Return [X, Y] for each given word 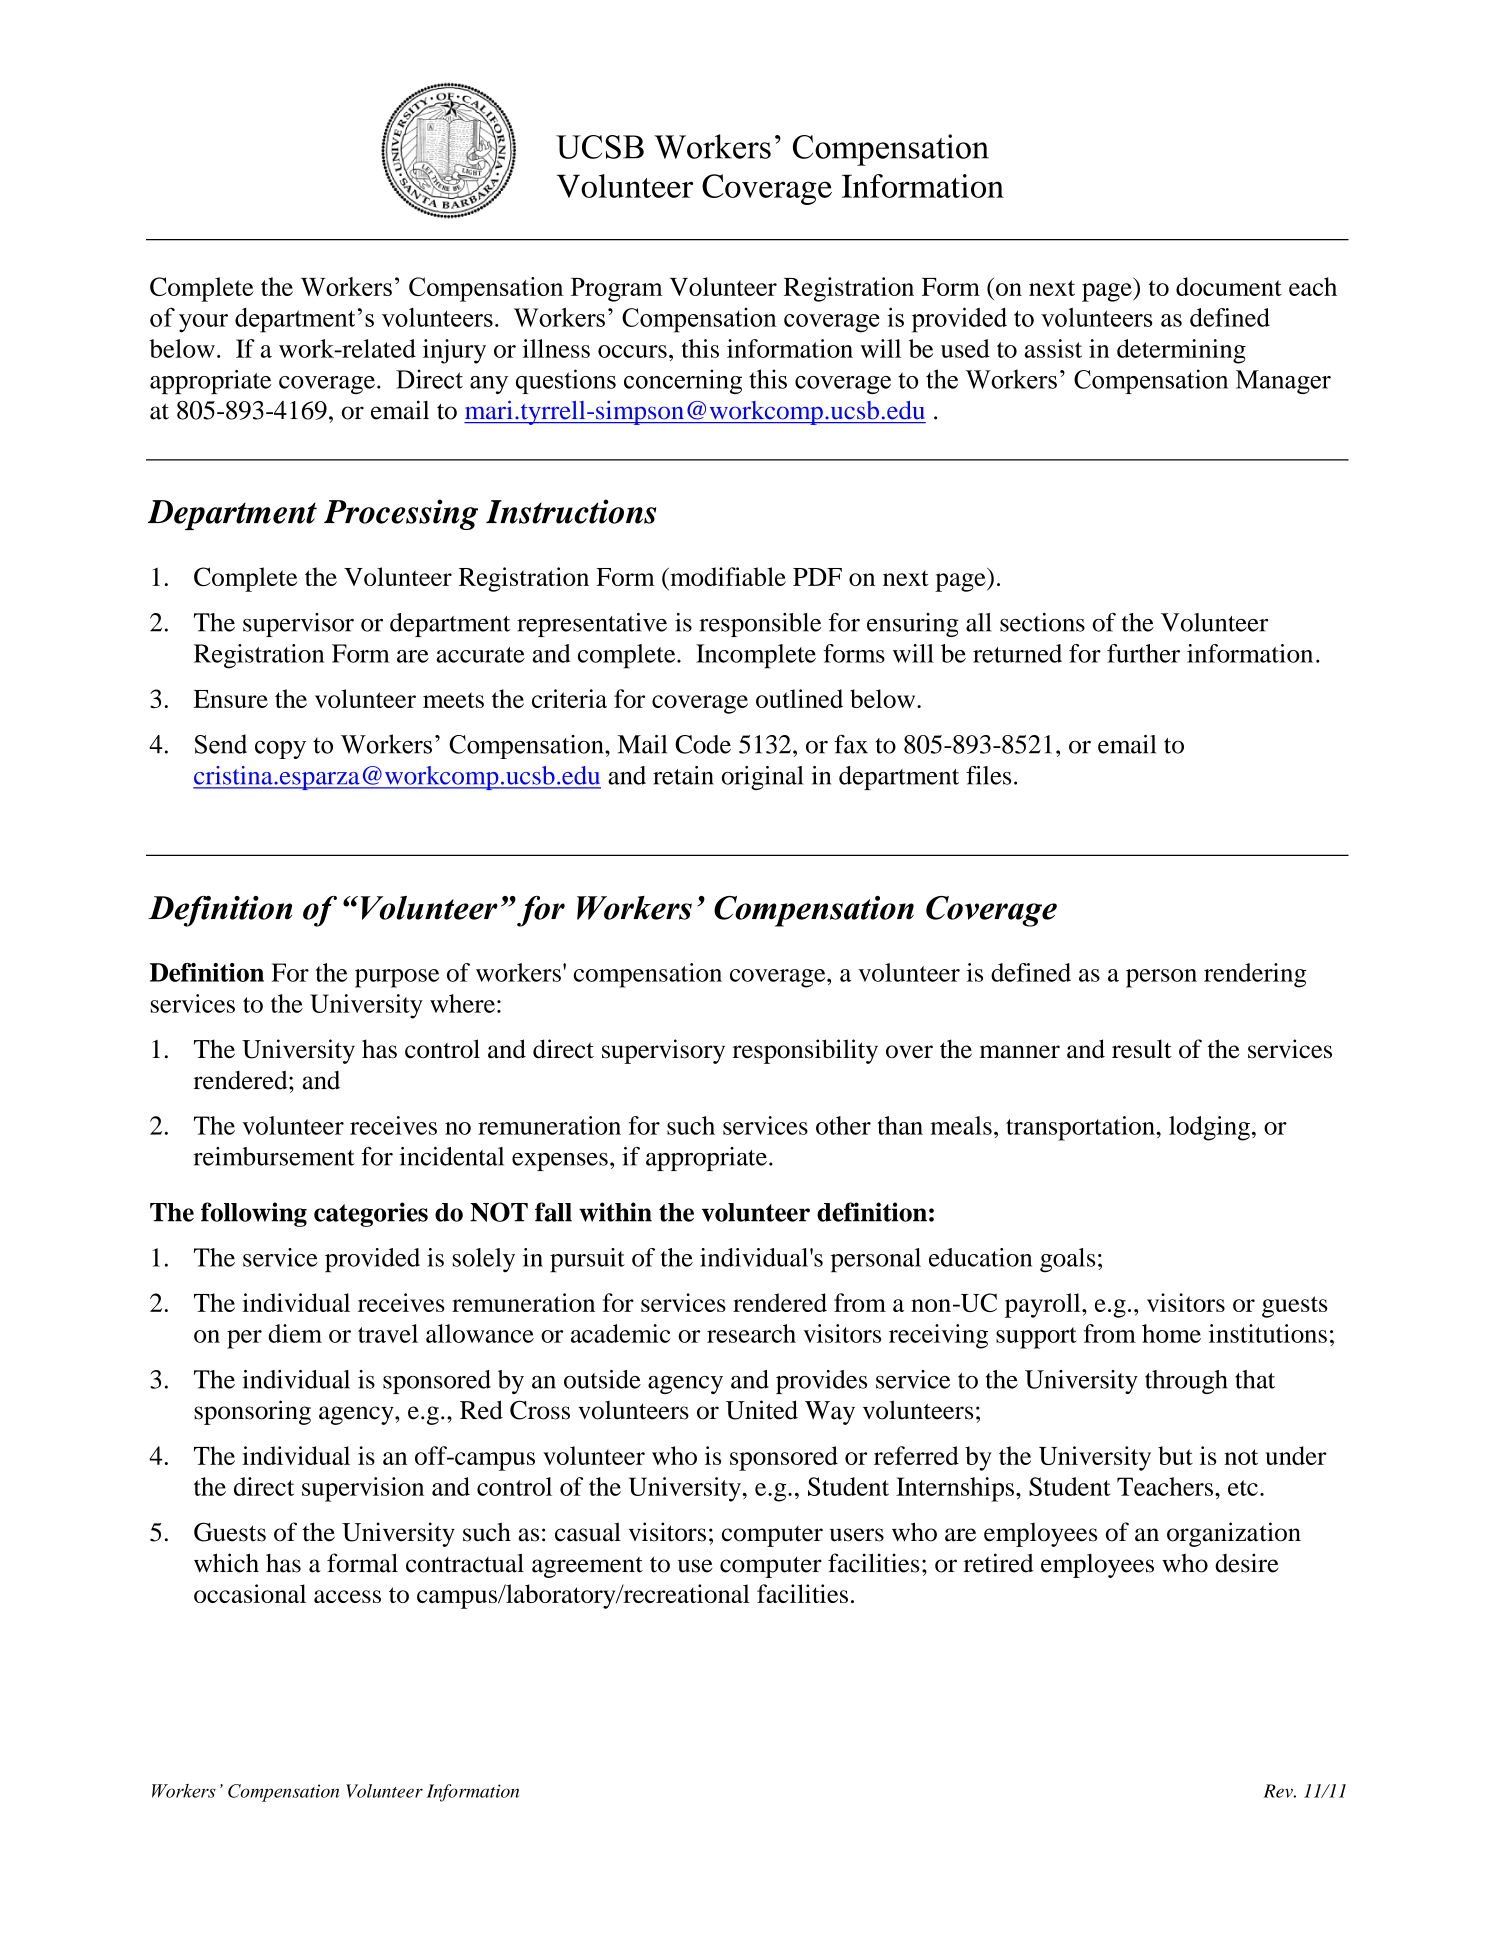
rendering [1255, 975]
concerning [683, 381]
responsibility [805, 1051]
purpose [397, 978]
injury [454, 351]
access [347, 1596]
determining [1181, 351]
